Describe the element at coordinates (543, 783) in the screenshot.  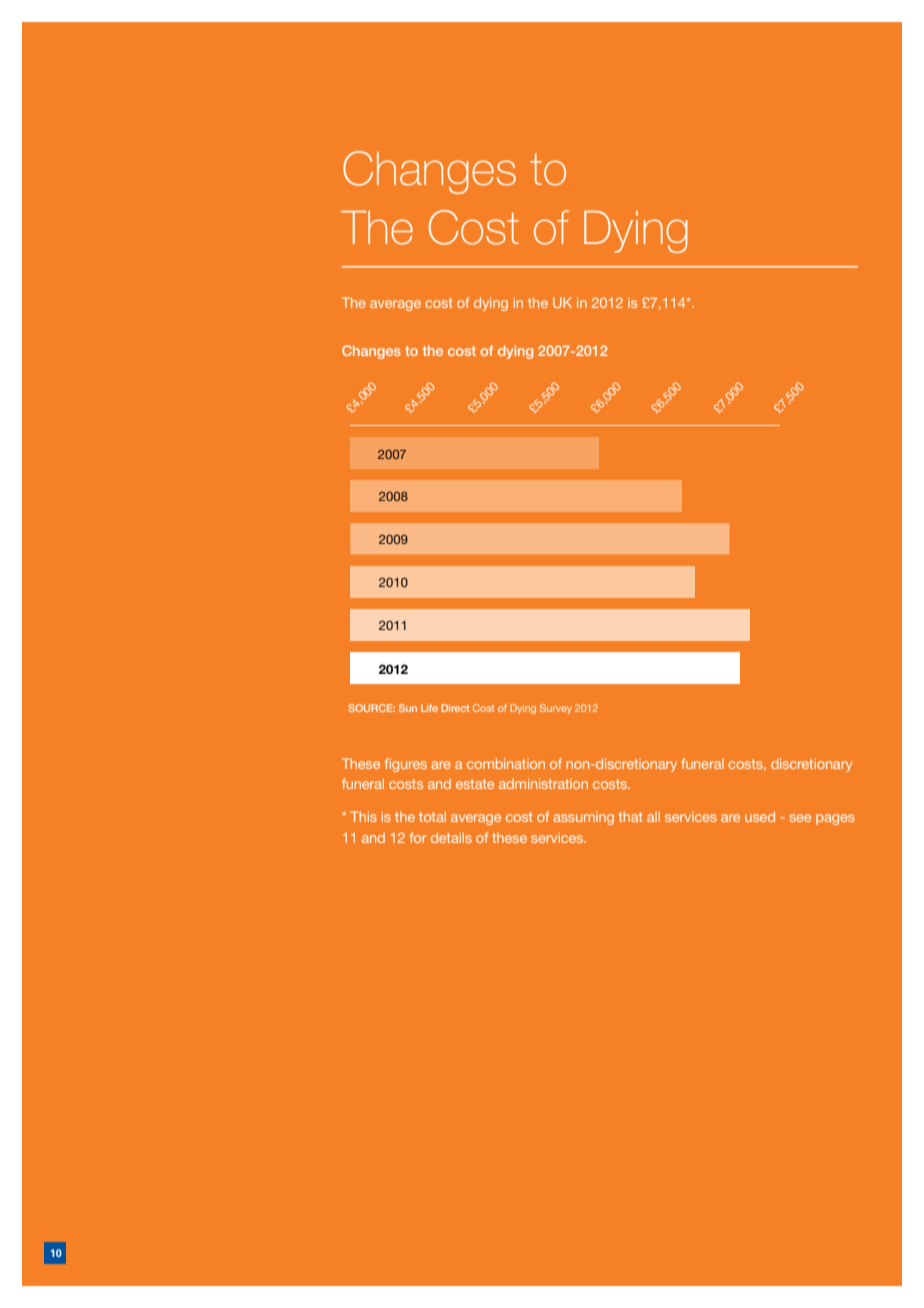
I see `administration` at that location.
